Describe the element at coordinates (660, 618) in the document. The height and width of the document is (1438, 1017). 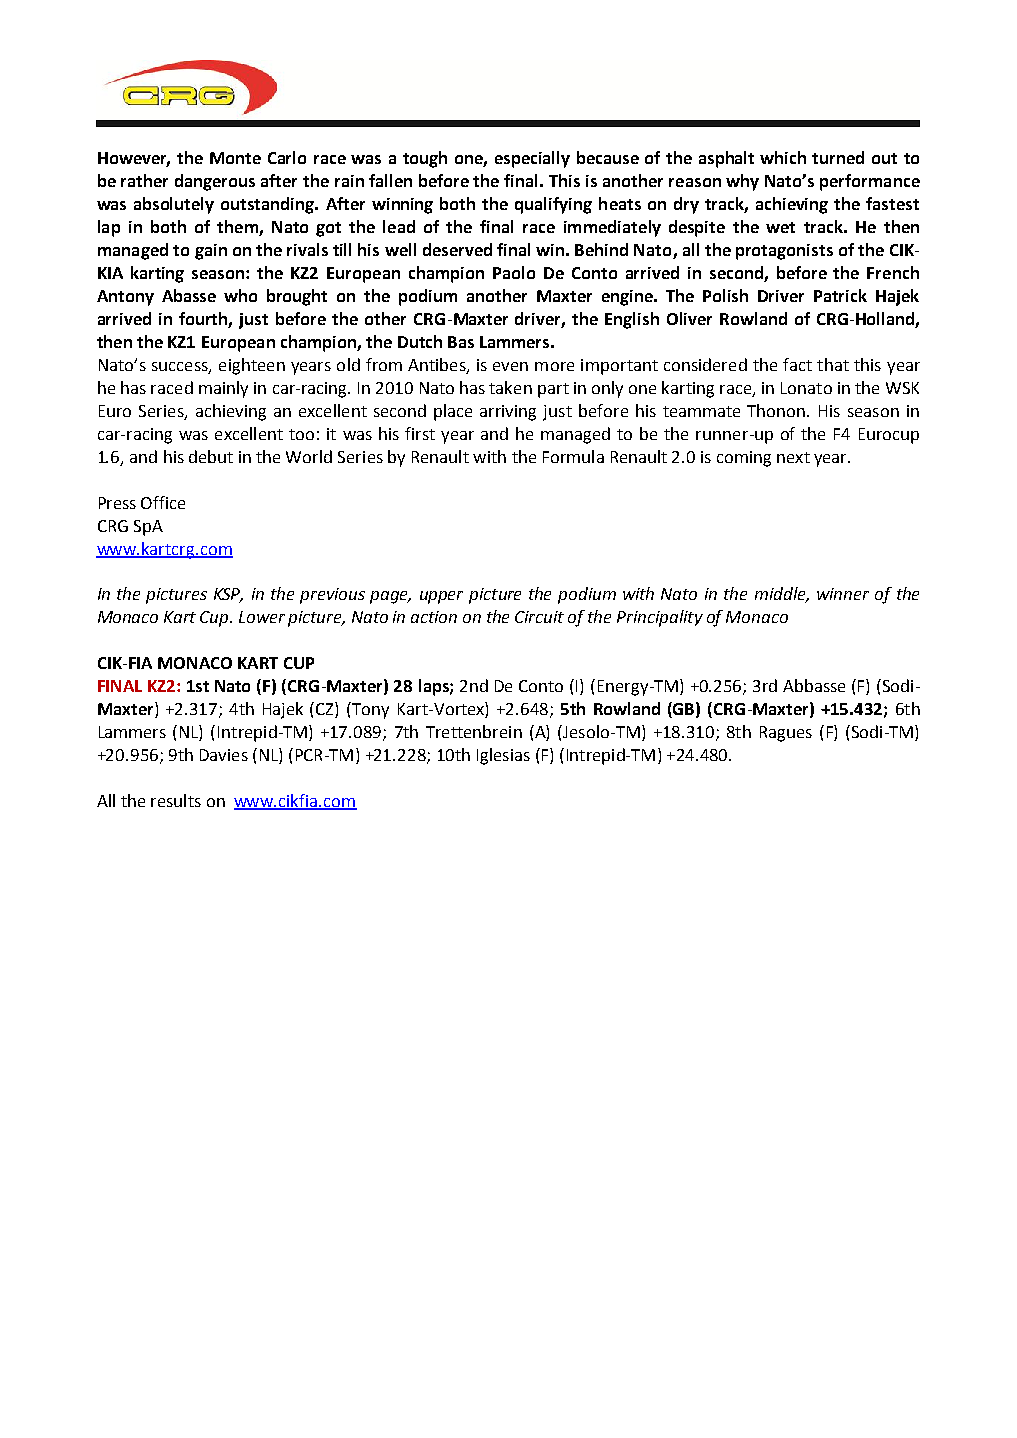
I see `Principality` at that location.
